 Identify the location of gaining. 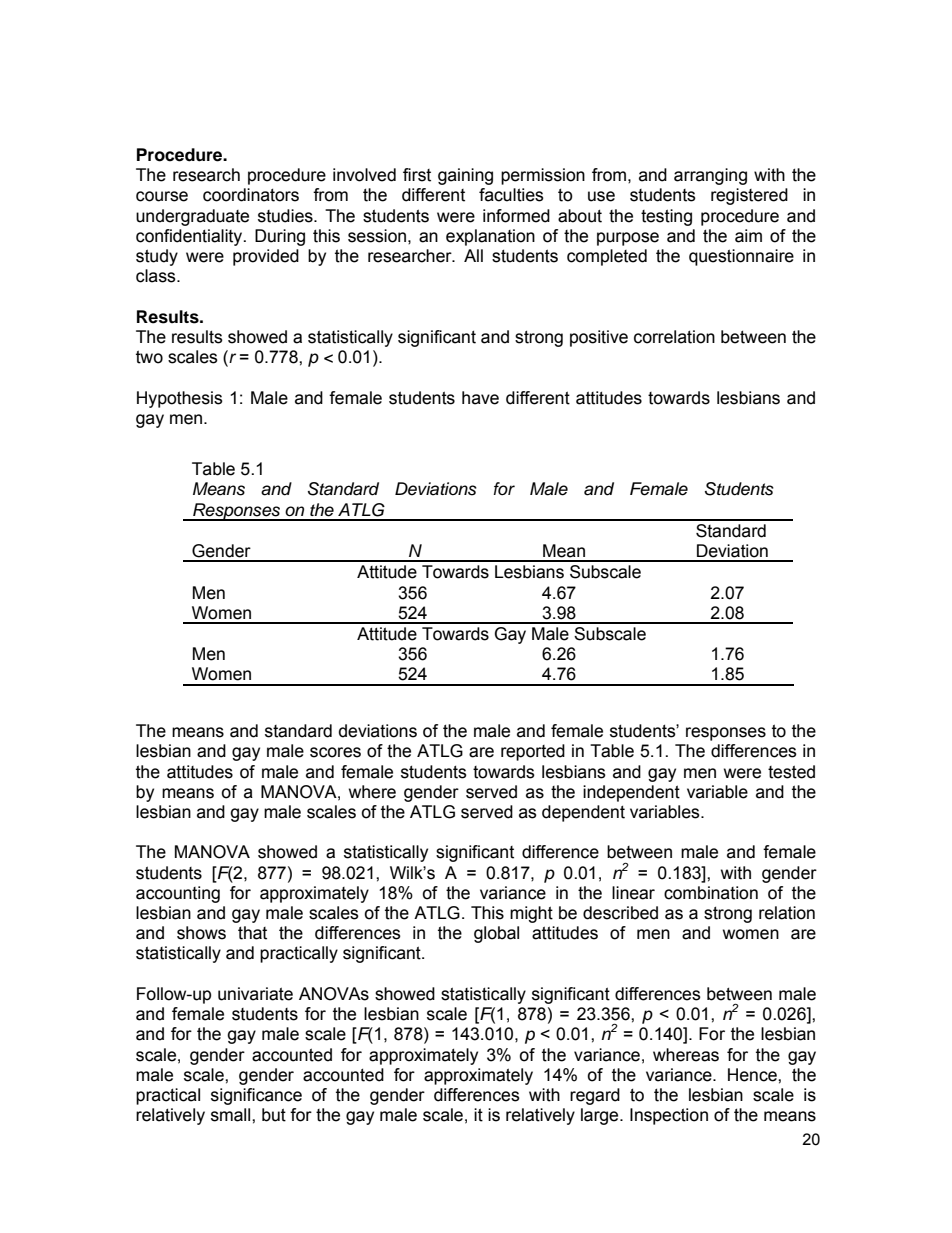
(465, 176).
